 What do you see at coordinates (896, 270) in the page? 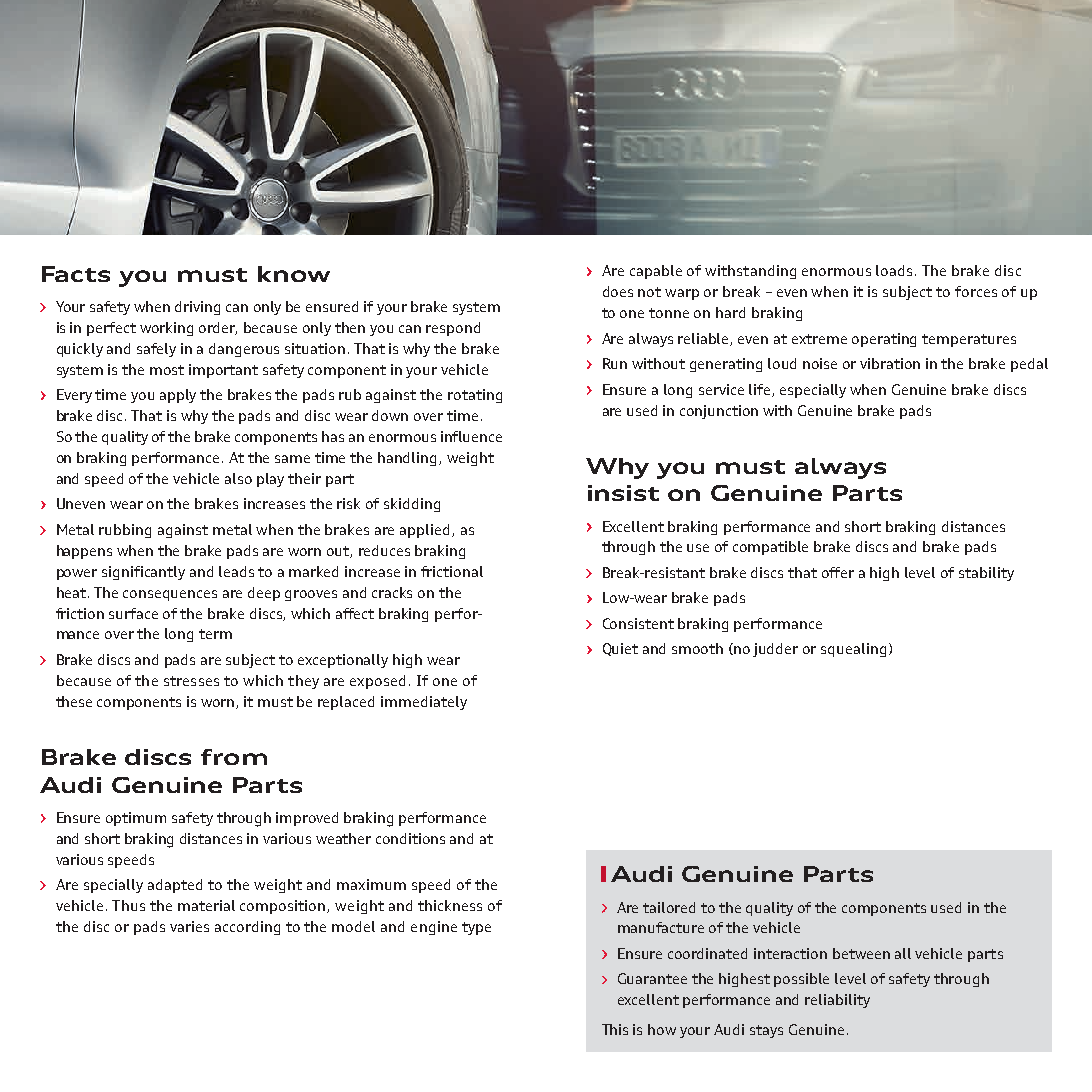
I see `loads` at bounding box center [896, 270].
